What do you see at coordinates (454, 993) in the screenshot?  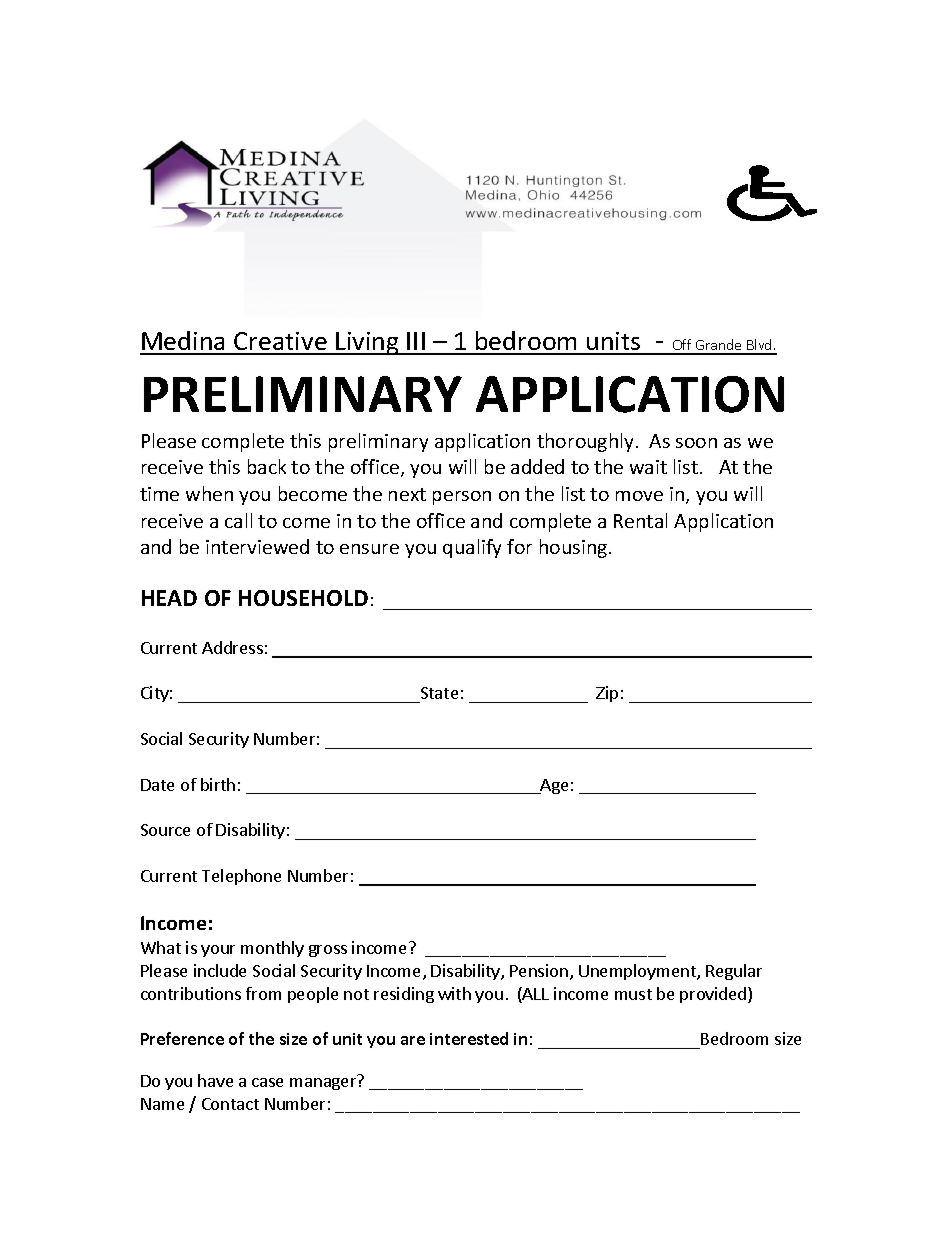 I see `with` at bounding box center [454, 993].
